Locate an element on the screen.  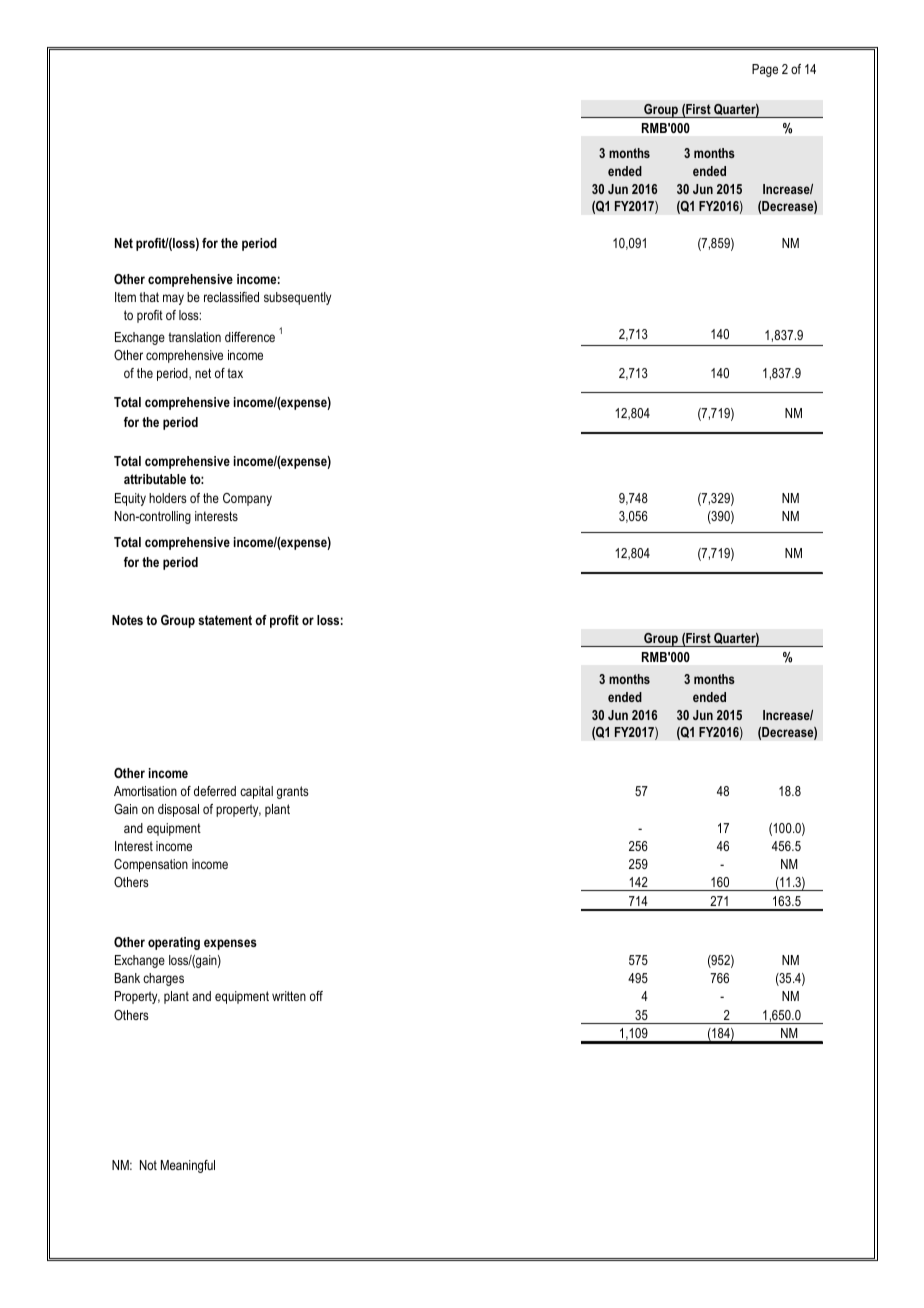
Page is located at coordinates (765, 70).
